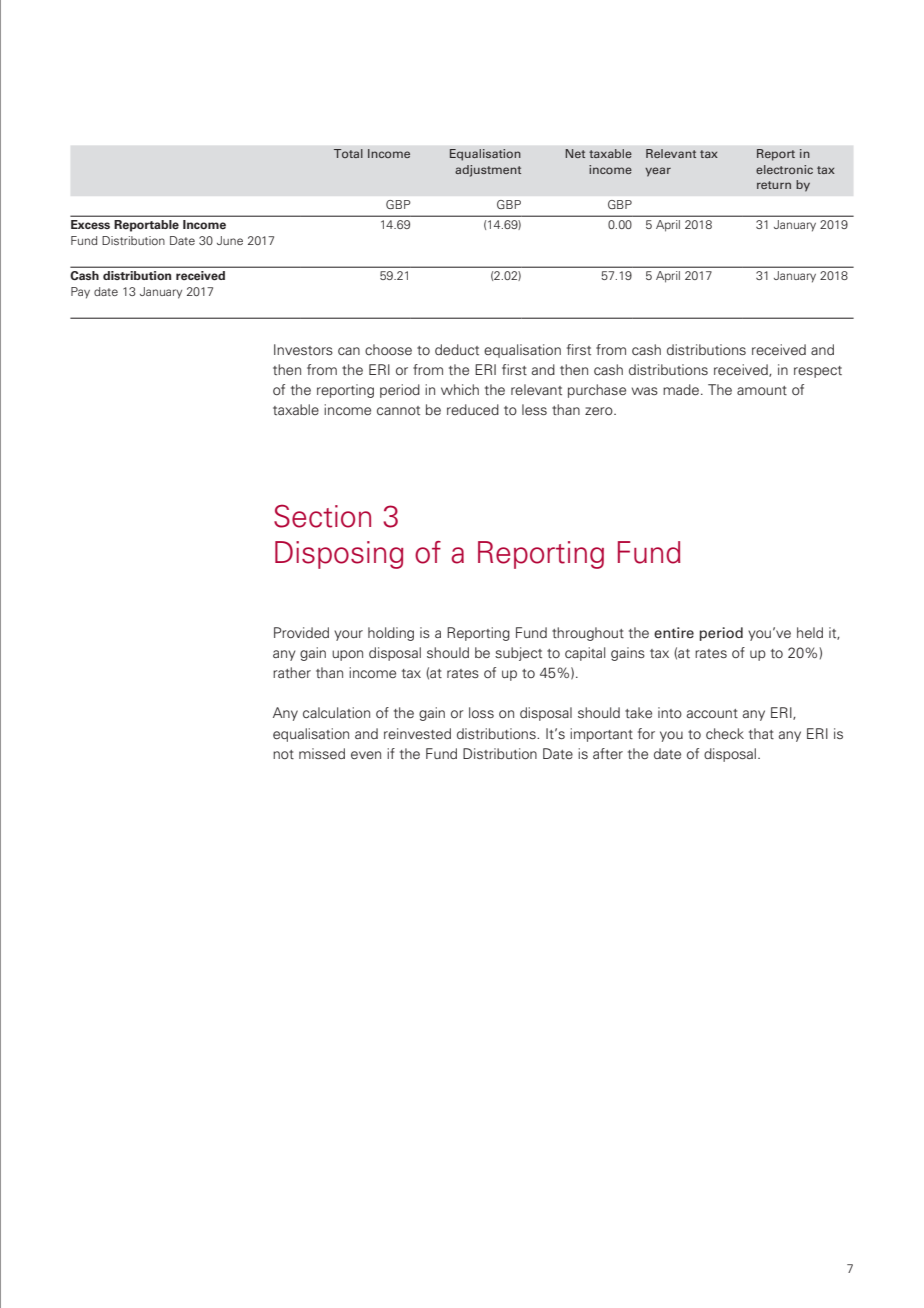  What do you see at coordinates (674, 632) in the document?
I see `entire` at bounding box center [674, 632].
